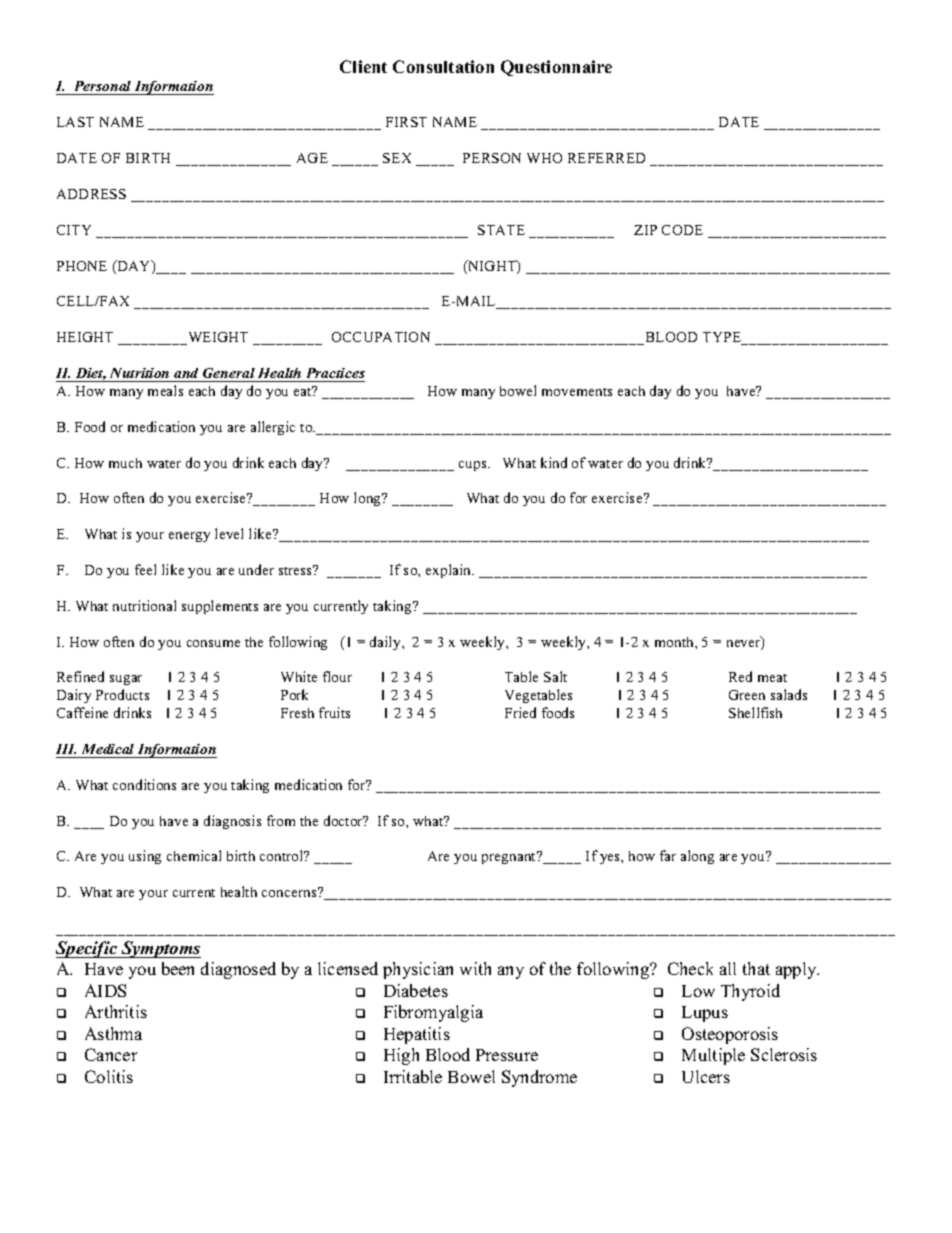 The height and width of the screenshot is (1233, 952). Describe the element at coordinates (144, 784) in the screenshot. I see `conditions` at that location.
